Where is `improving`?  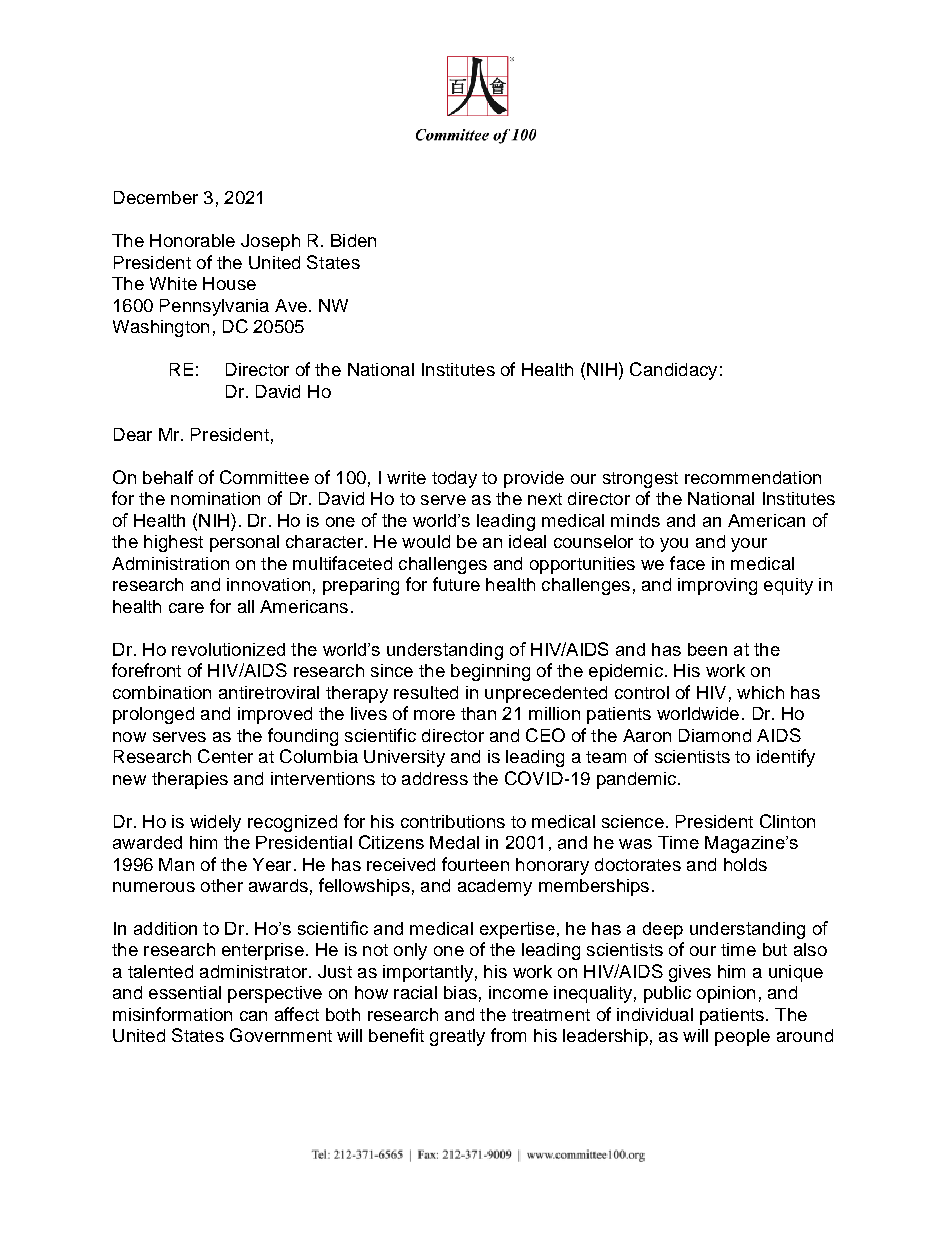
improving is located at coordinates (717, 586).
